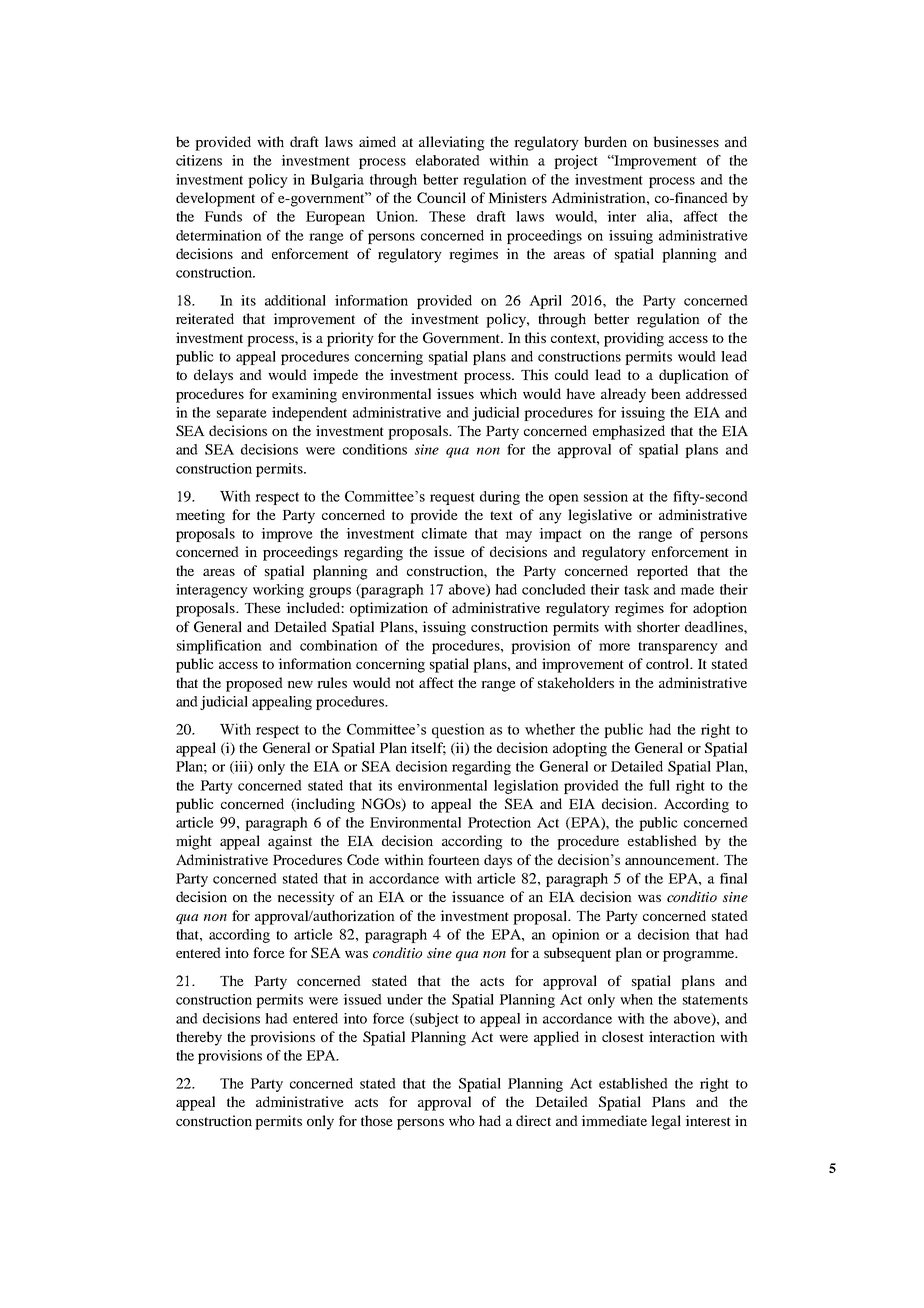  I want to click on development, so click(215, 199).
